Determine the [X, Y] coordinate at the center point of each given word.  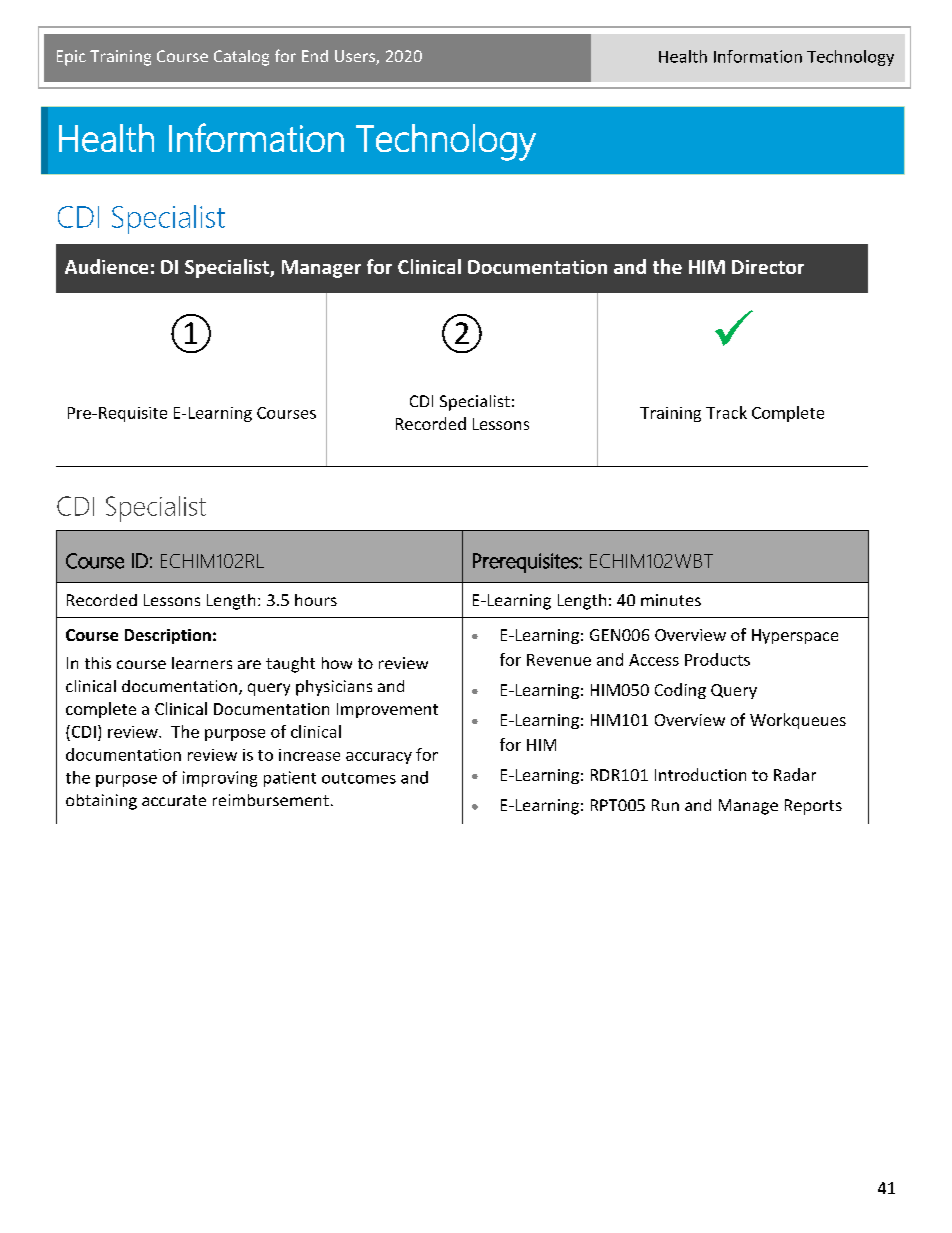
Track [726, 412]
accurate [174, 800]
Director [768, 267]
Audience [106, 266]
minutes [671, 600]
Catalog [241, 58]
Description [168, 636]
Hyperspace [795, 636]
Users [356, 57]
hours [316, 600]
